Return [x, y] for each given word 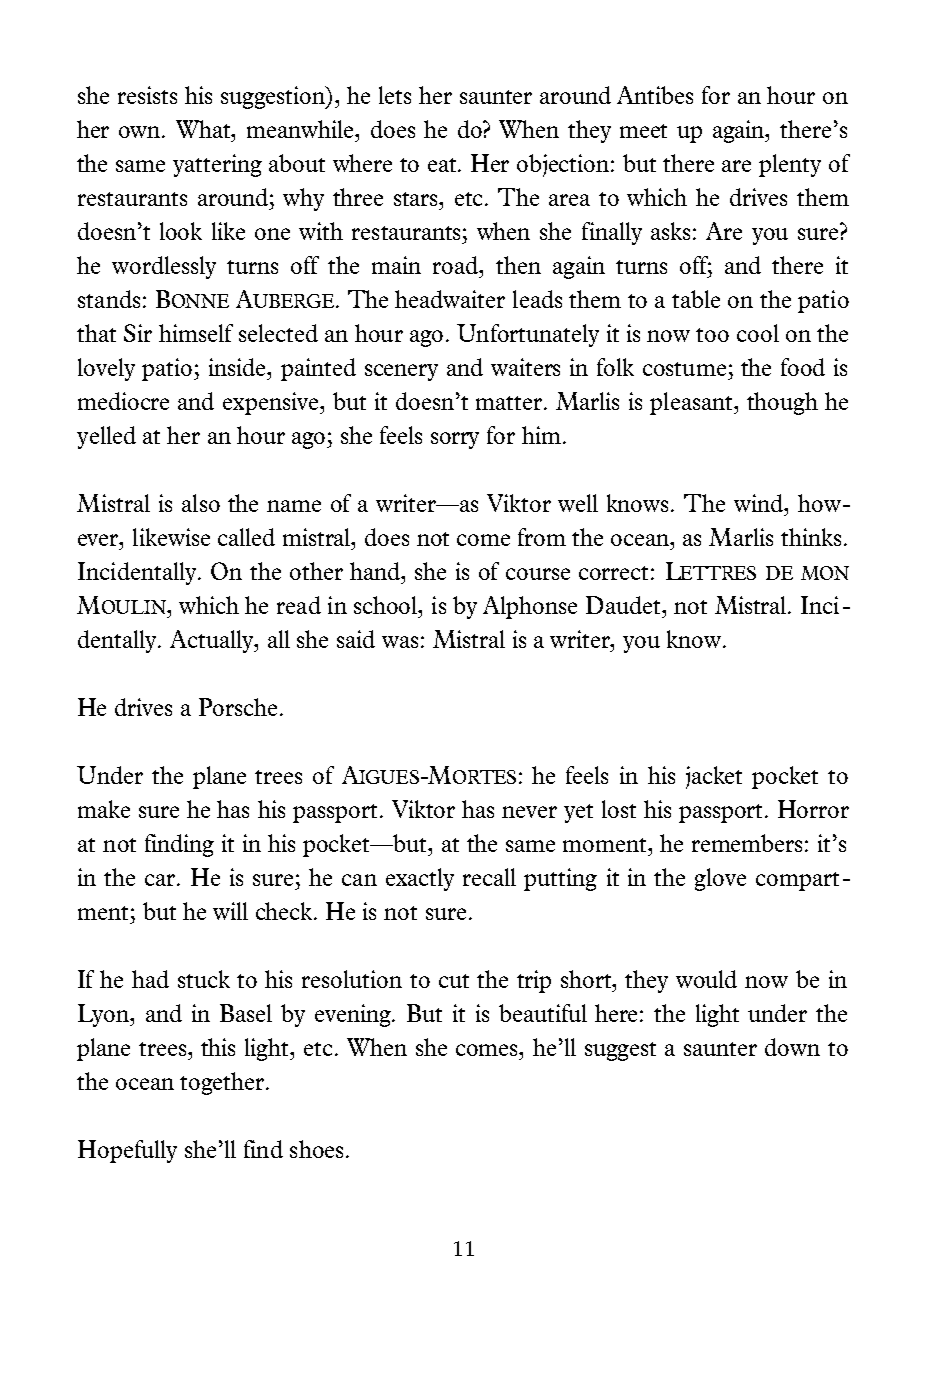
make [104, 809]
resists [147, 95]
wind [760, 503]
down [792, 1047]
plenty [790, 165]
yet [578, 813]
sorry [455, 440]
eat [443, 165]
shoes [316, 1149]
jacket [714, 777]
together [222, 1083]
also [201, 503]
